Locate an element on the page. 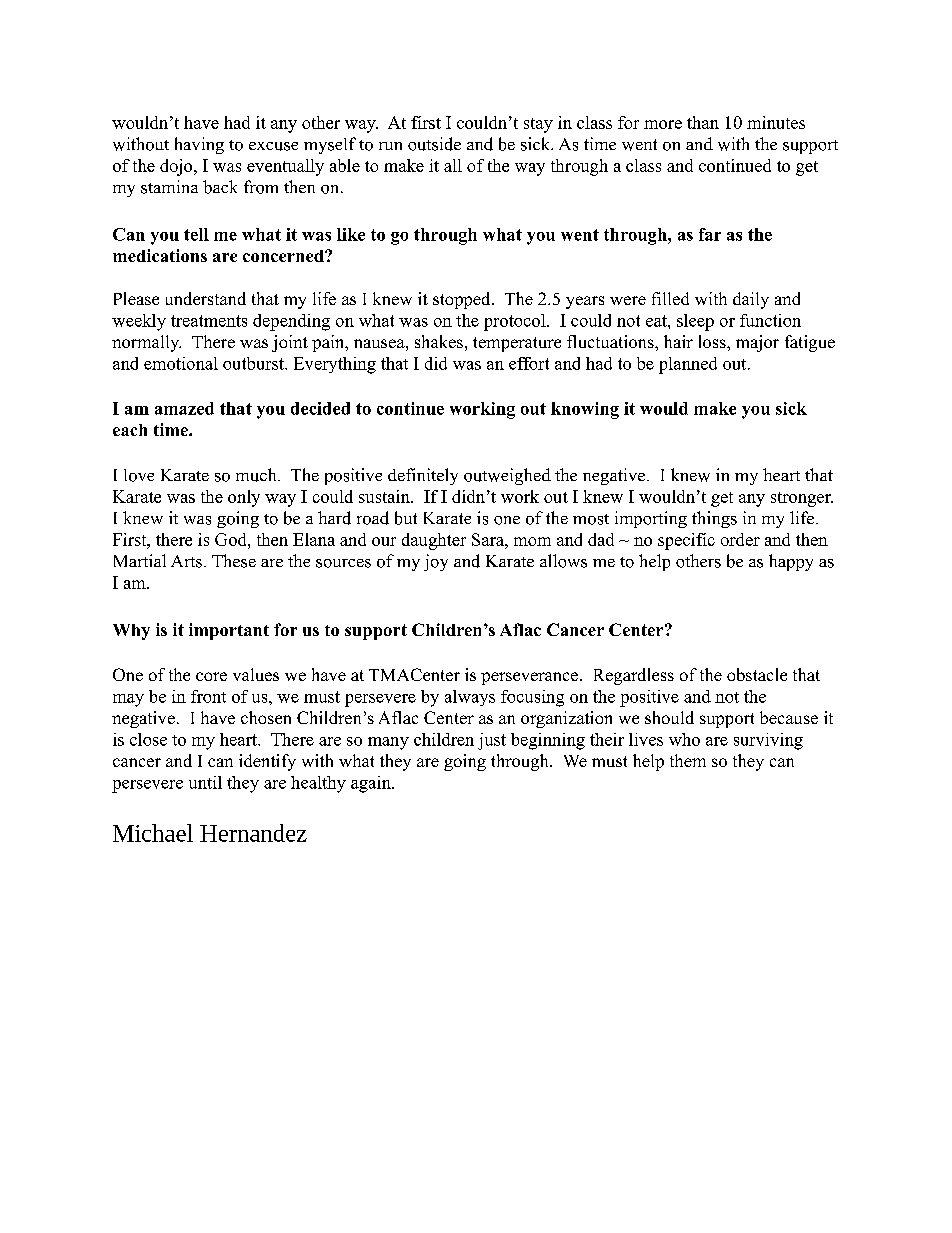 The width and height of the document is (952, 1233). them is located at coordinates (688, 760).
